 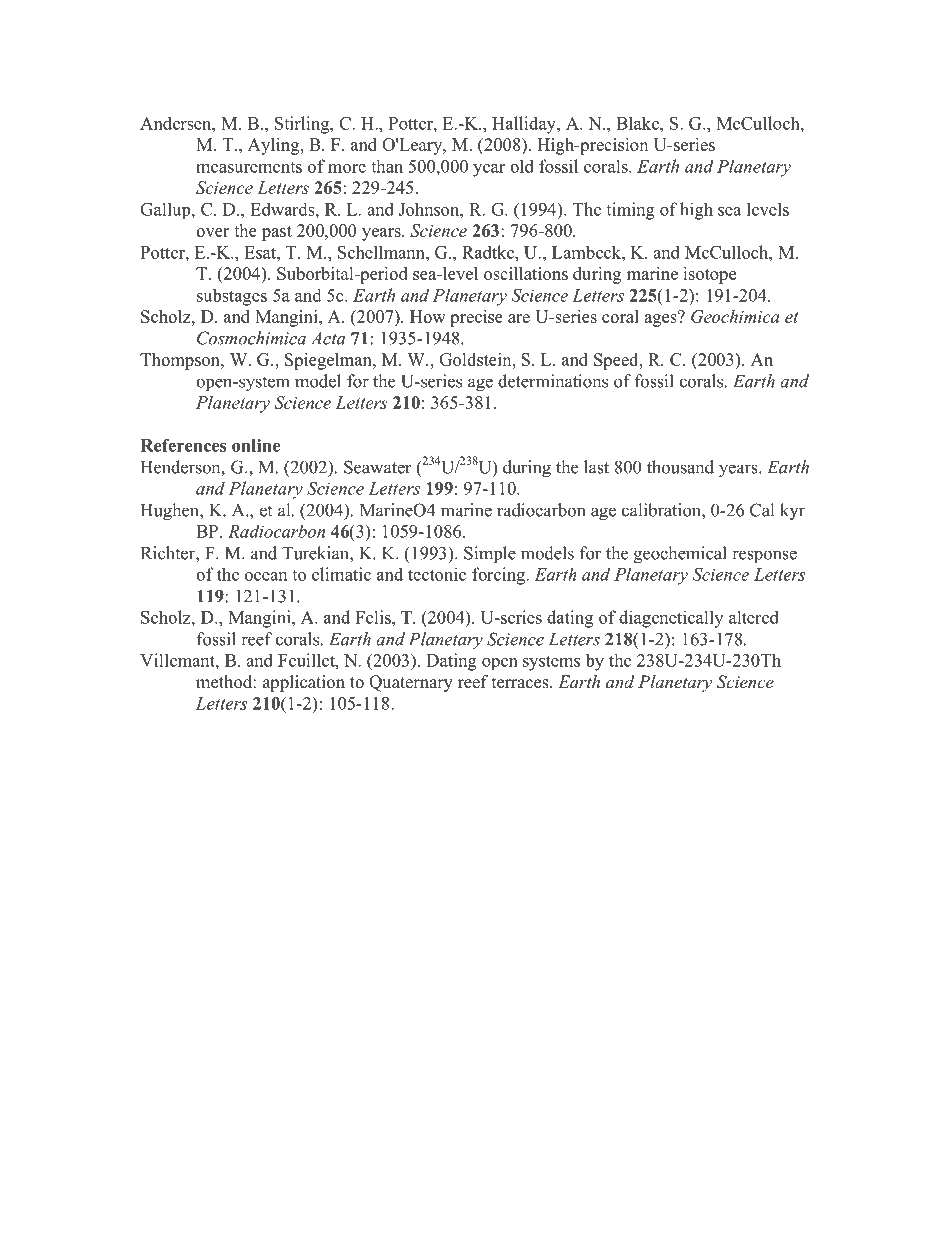 I want to click on geochemical, so click(x=680, y=555).
